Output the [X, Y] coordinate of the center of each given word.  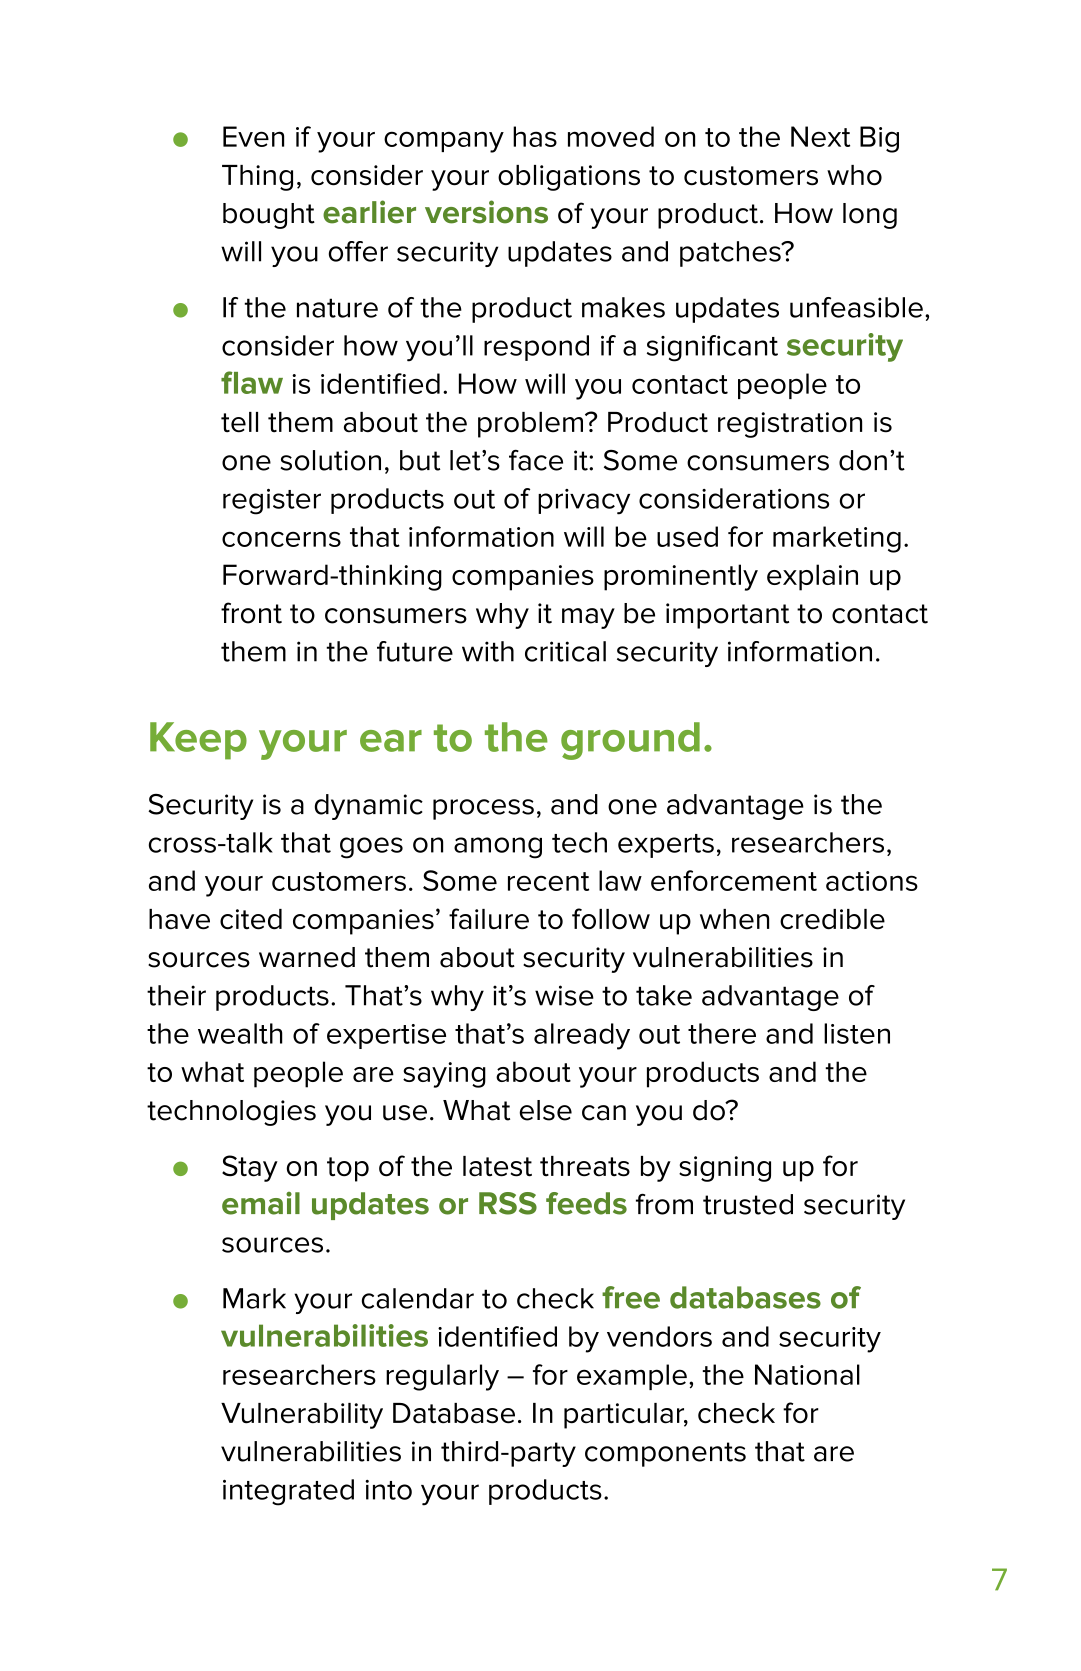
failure [489, 919]
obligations [569, 178]
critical [565, 651]
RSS [508, 1203]
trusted [748, 1204]
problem [532, 425]
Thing [257, 178]
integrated [288, 1492]
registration [790, 425]
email [261, 1203]
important [727, 616]
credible [832, 919]
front [251, 613]
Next [820, 136]
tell [239, 422]
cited [251, 919]
